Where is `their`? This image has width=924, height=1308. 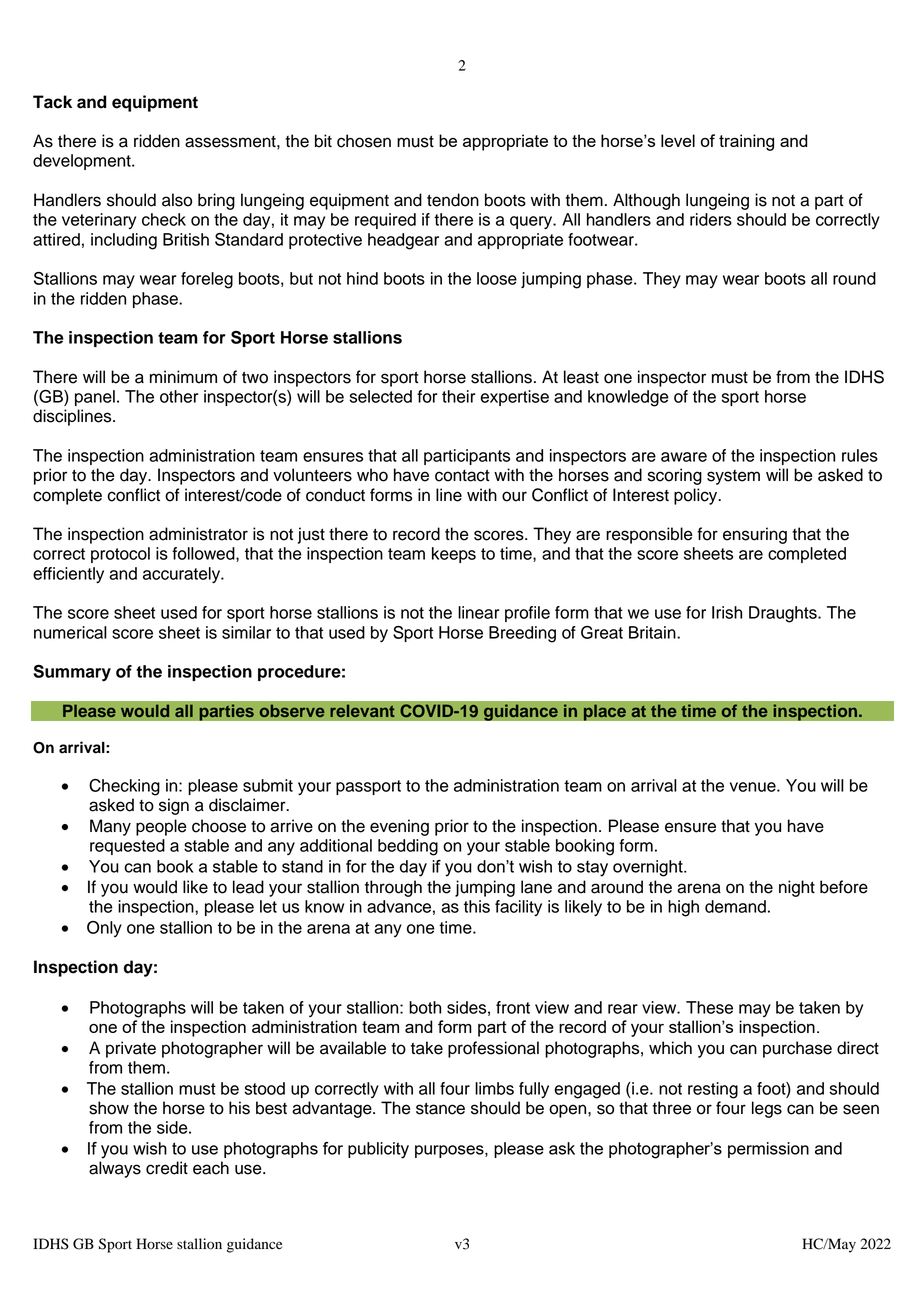
their is located at coordinates (459, 396).
